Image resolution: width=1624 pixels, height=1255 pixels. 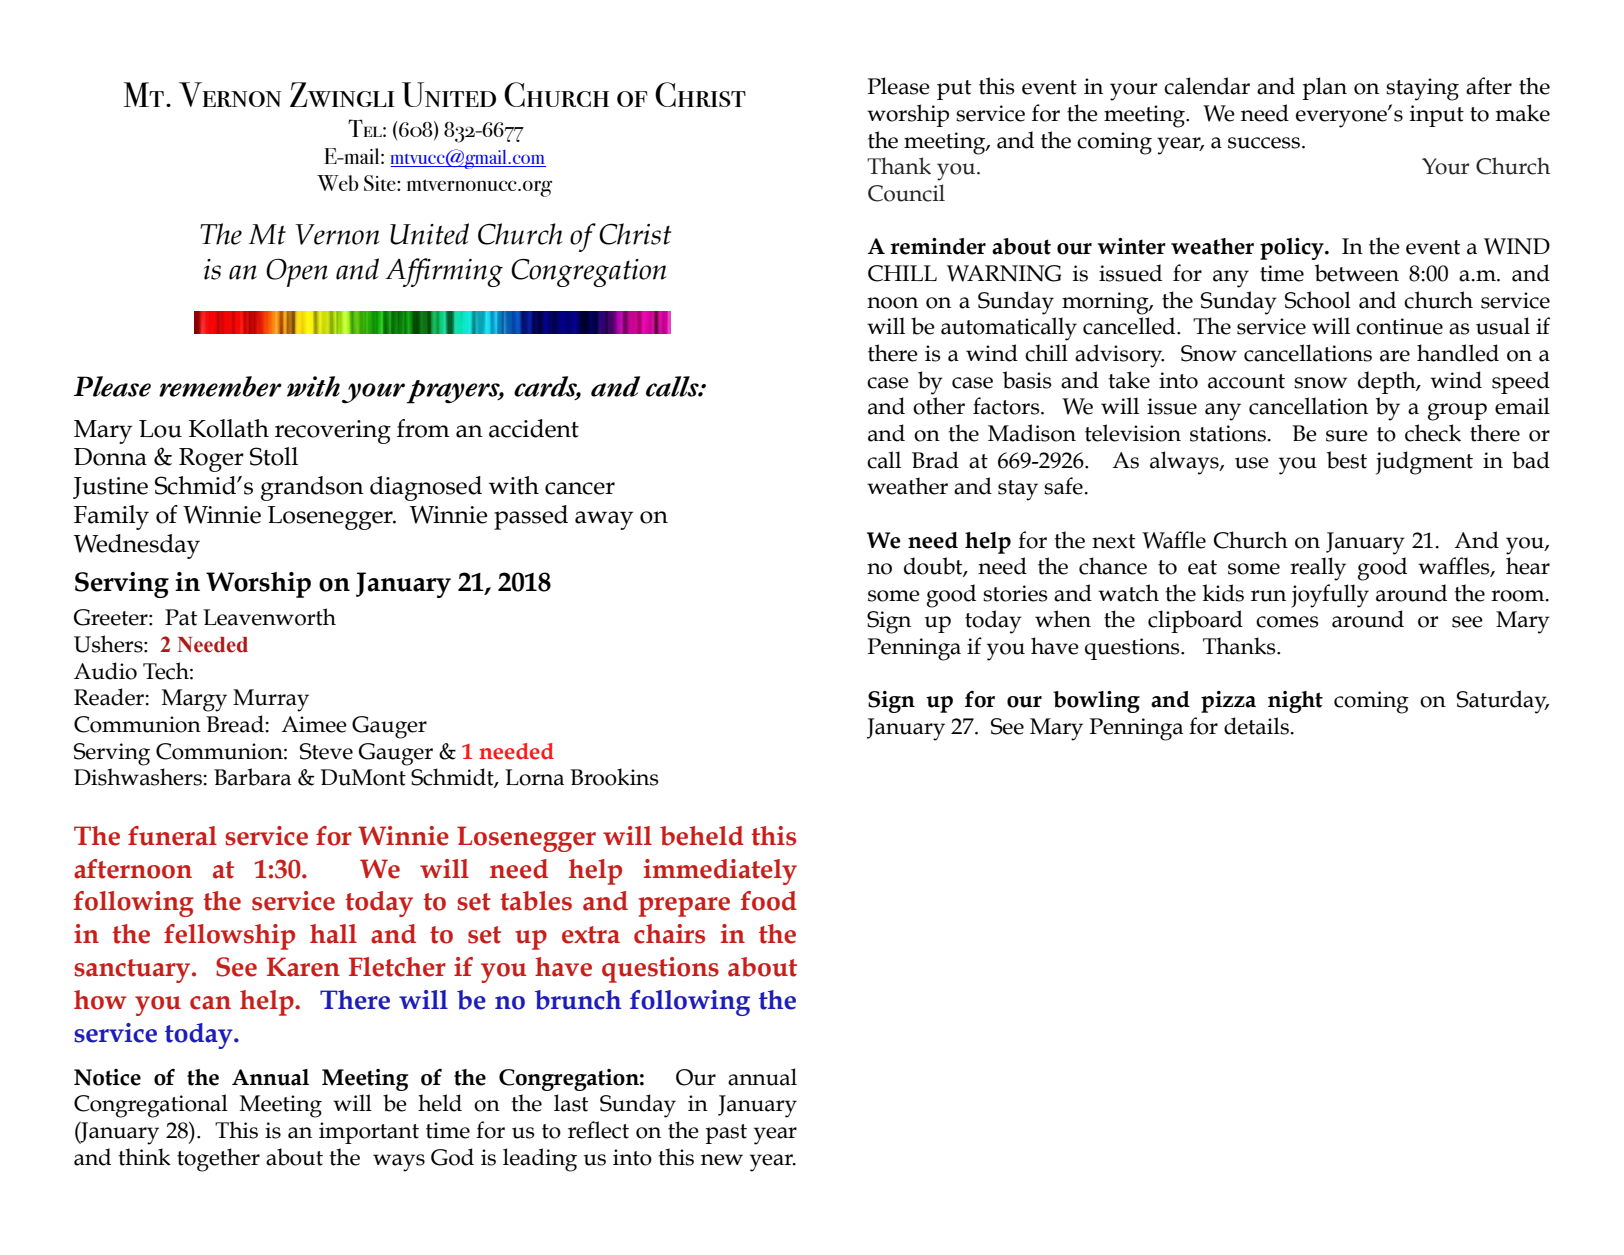 I want to click on Brad, so click(x=935, y=460).
